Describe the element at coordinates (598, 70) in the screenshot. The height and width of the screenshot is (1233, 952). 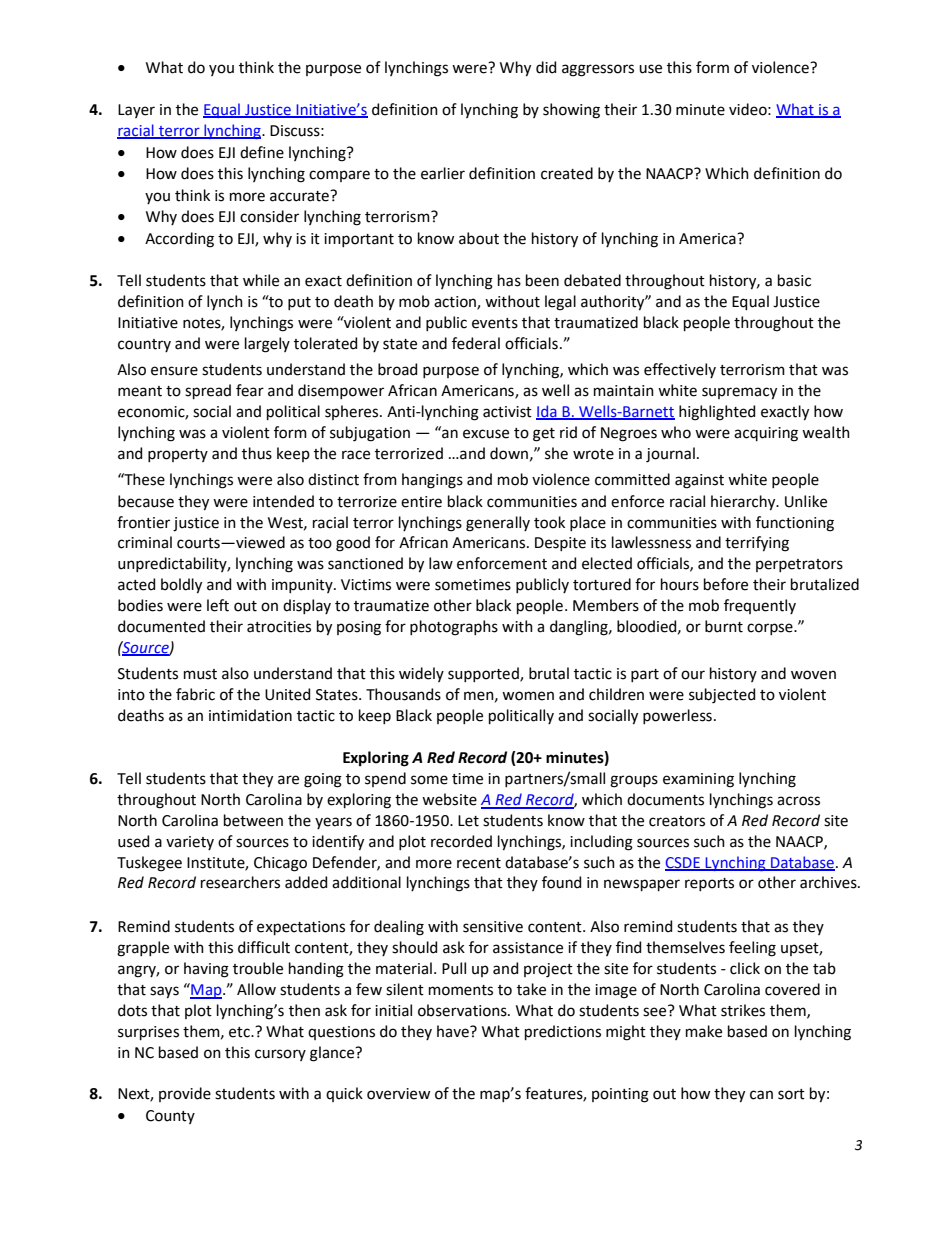
I see `aggressors` at that location.
